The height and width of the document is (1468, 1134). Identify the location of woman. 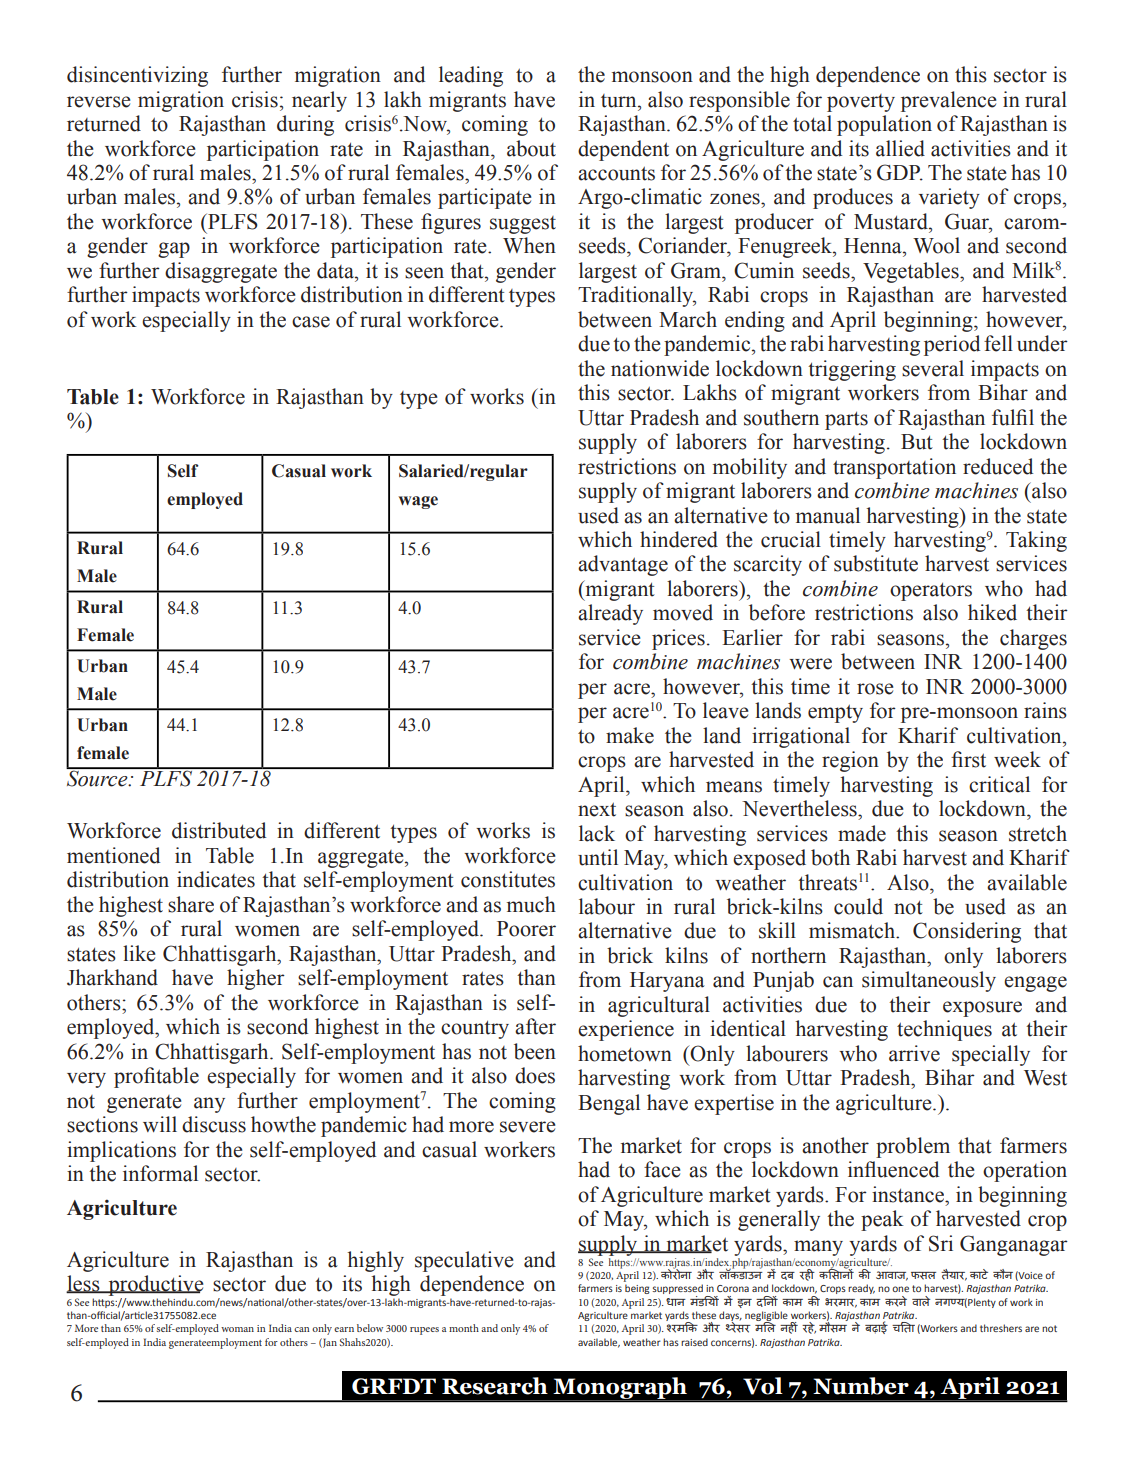
(237, 1329).
